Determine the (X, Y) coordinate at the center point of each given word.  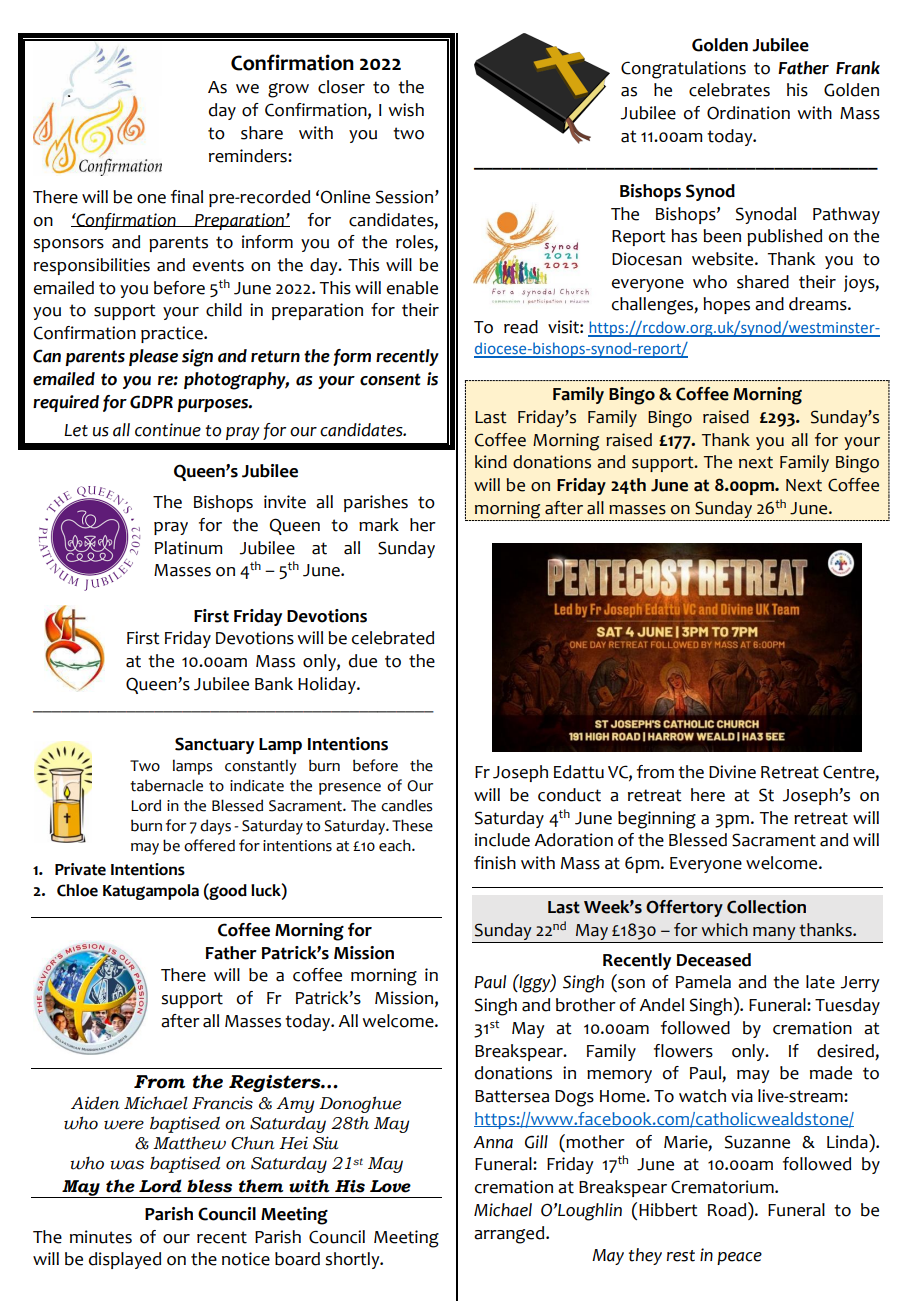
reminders (249, 156)
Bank (274, 684)
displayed (125, 1260)
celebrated (393, 638)
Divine (732, 772)
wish (406, 110)
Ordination (748, 113)
